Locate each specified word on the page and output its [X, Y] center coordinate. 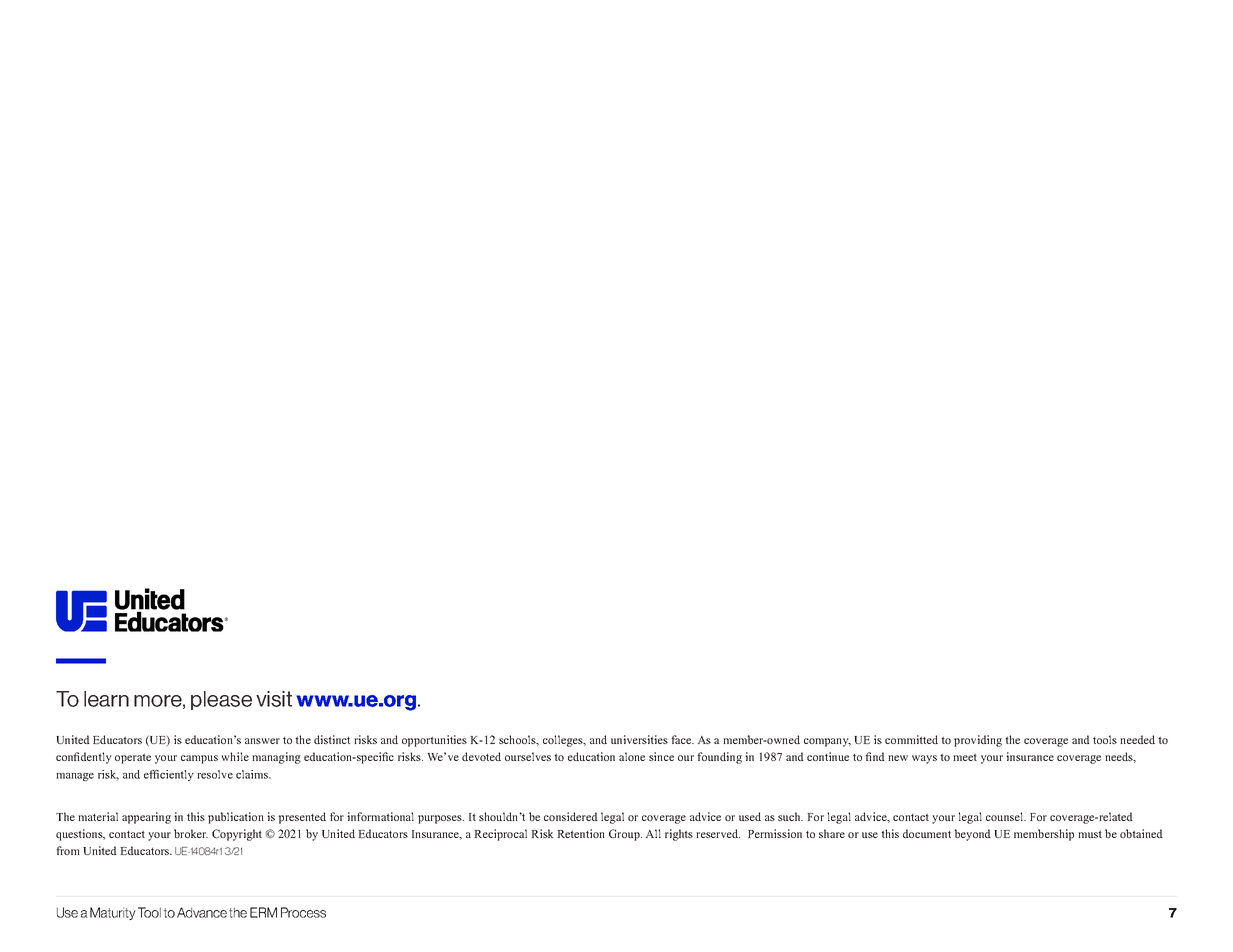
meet [965, 757]
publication [236, 818]
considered [571, 816]
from [68, 850]
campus [199, 759]
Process [303, 912]
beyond [972, 835]
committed [911, 739]
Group [625, 835]
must [1090, 834]
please [221, 700]
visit [274, 699]
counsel [1006, 816]
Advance [202, 912]
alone [632, 756]
